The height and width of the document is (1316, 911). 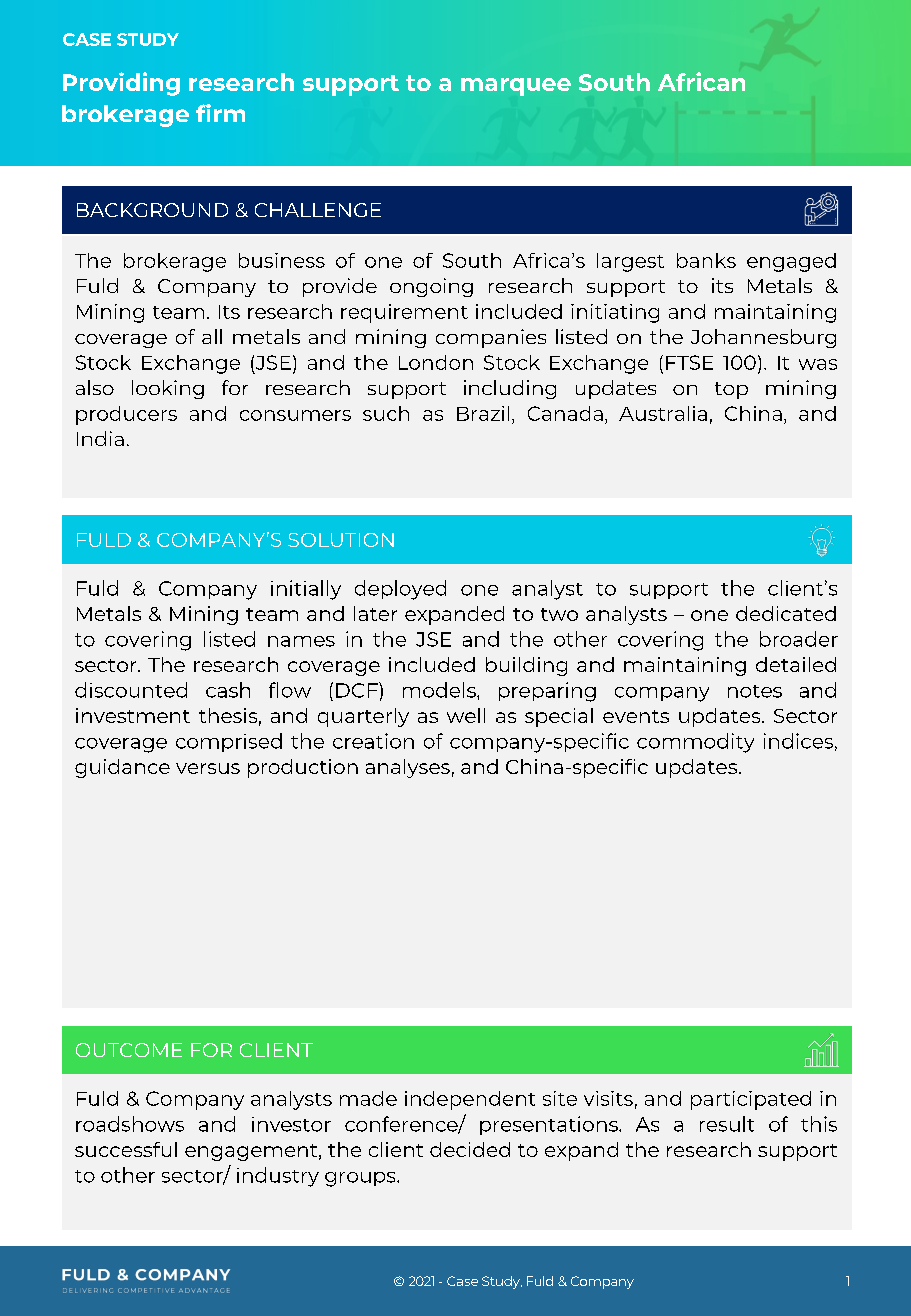 I want to click on India, so click(x=100, y=438).
